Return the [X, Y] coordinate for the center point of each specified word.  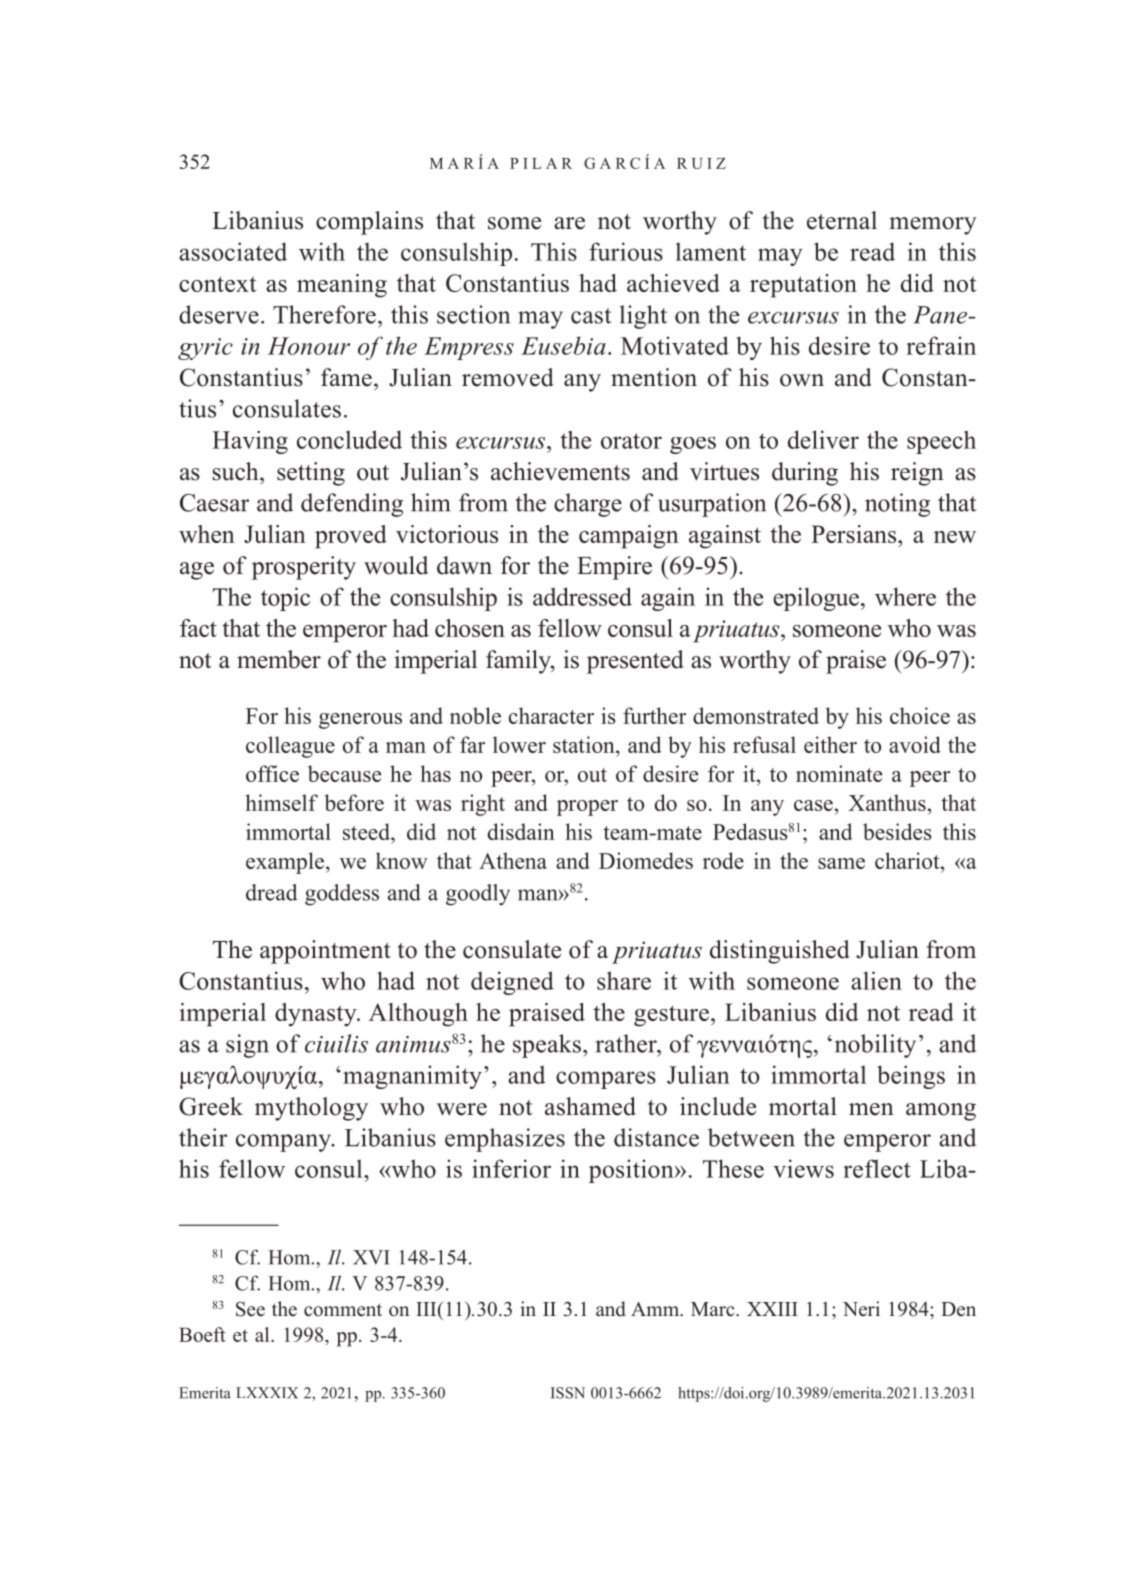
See [250, 1309]
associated [233, 251]
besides [897, 831]
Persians [855, 534]
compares [606, 1080]
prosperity [304, 568]
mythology [311, 1109]
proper [587, 808]
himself [282, 802]
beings [911, 1077]
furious [626, 251]
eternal [842, 220]
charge [588, 505]
